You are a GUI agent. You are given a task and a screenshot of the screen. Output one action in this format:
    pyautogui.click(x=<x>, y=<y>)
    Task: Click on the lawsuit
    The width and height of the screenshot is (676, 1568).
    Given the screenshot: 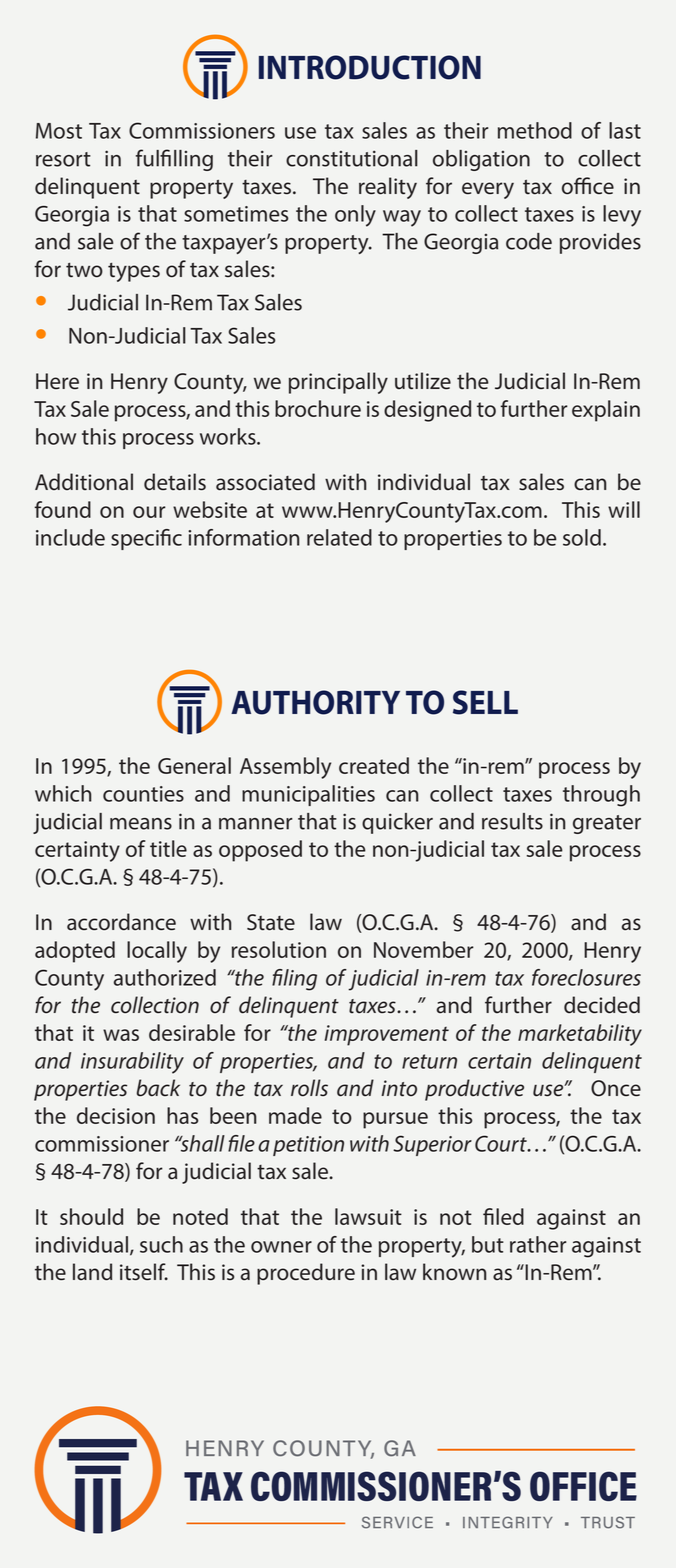 What is the action you would take?
    pyautogui.click(x=368, y=1216)
